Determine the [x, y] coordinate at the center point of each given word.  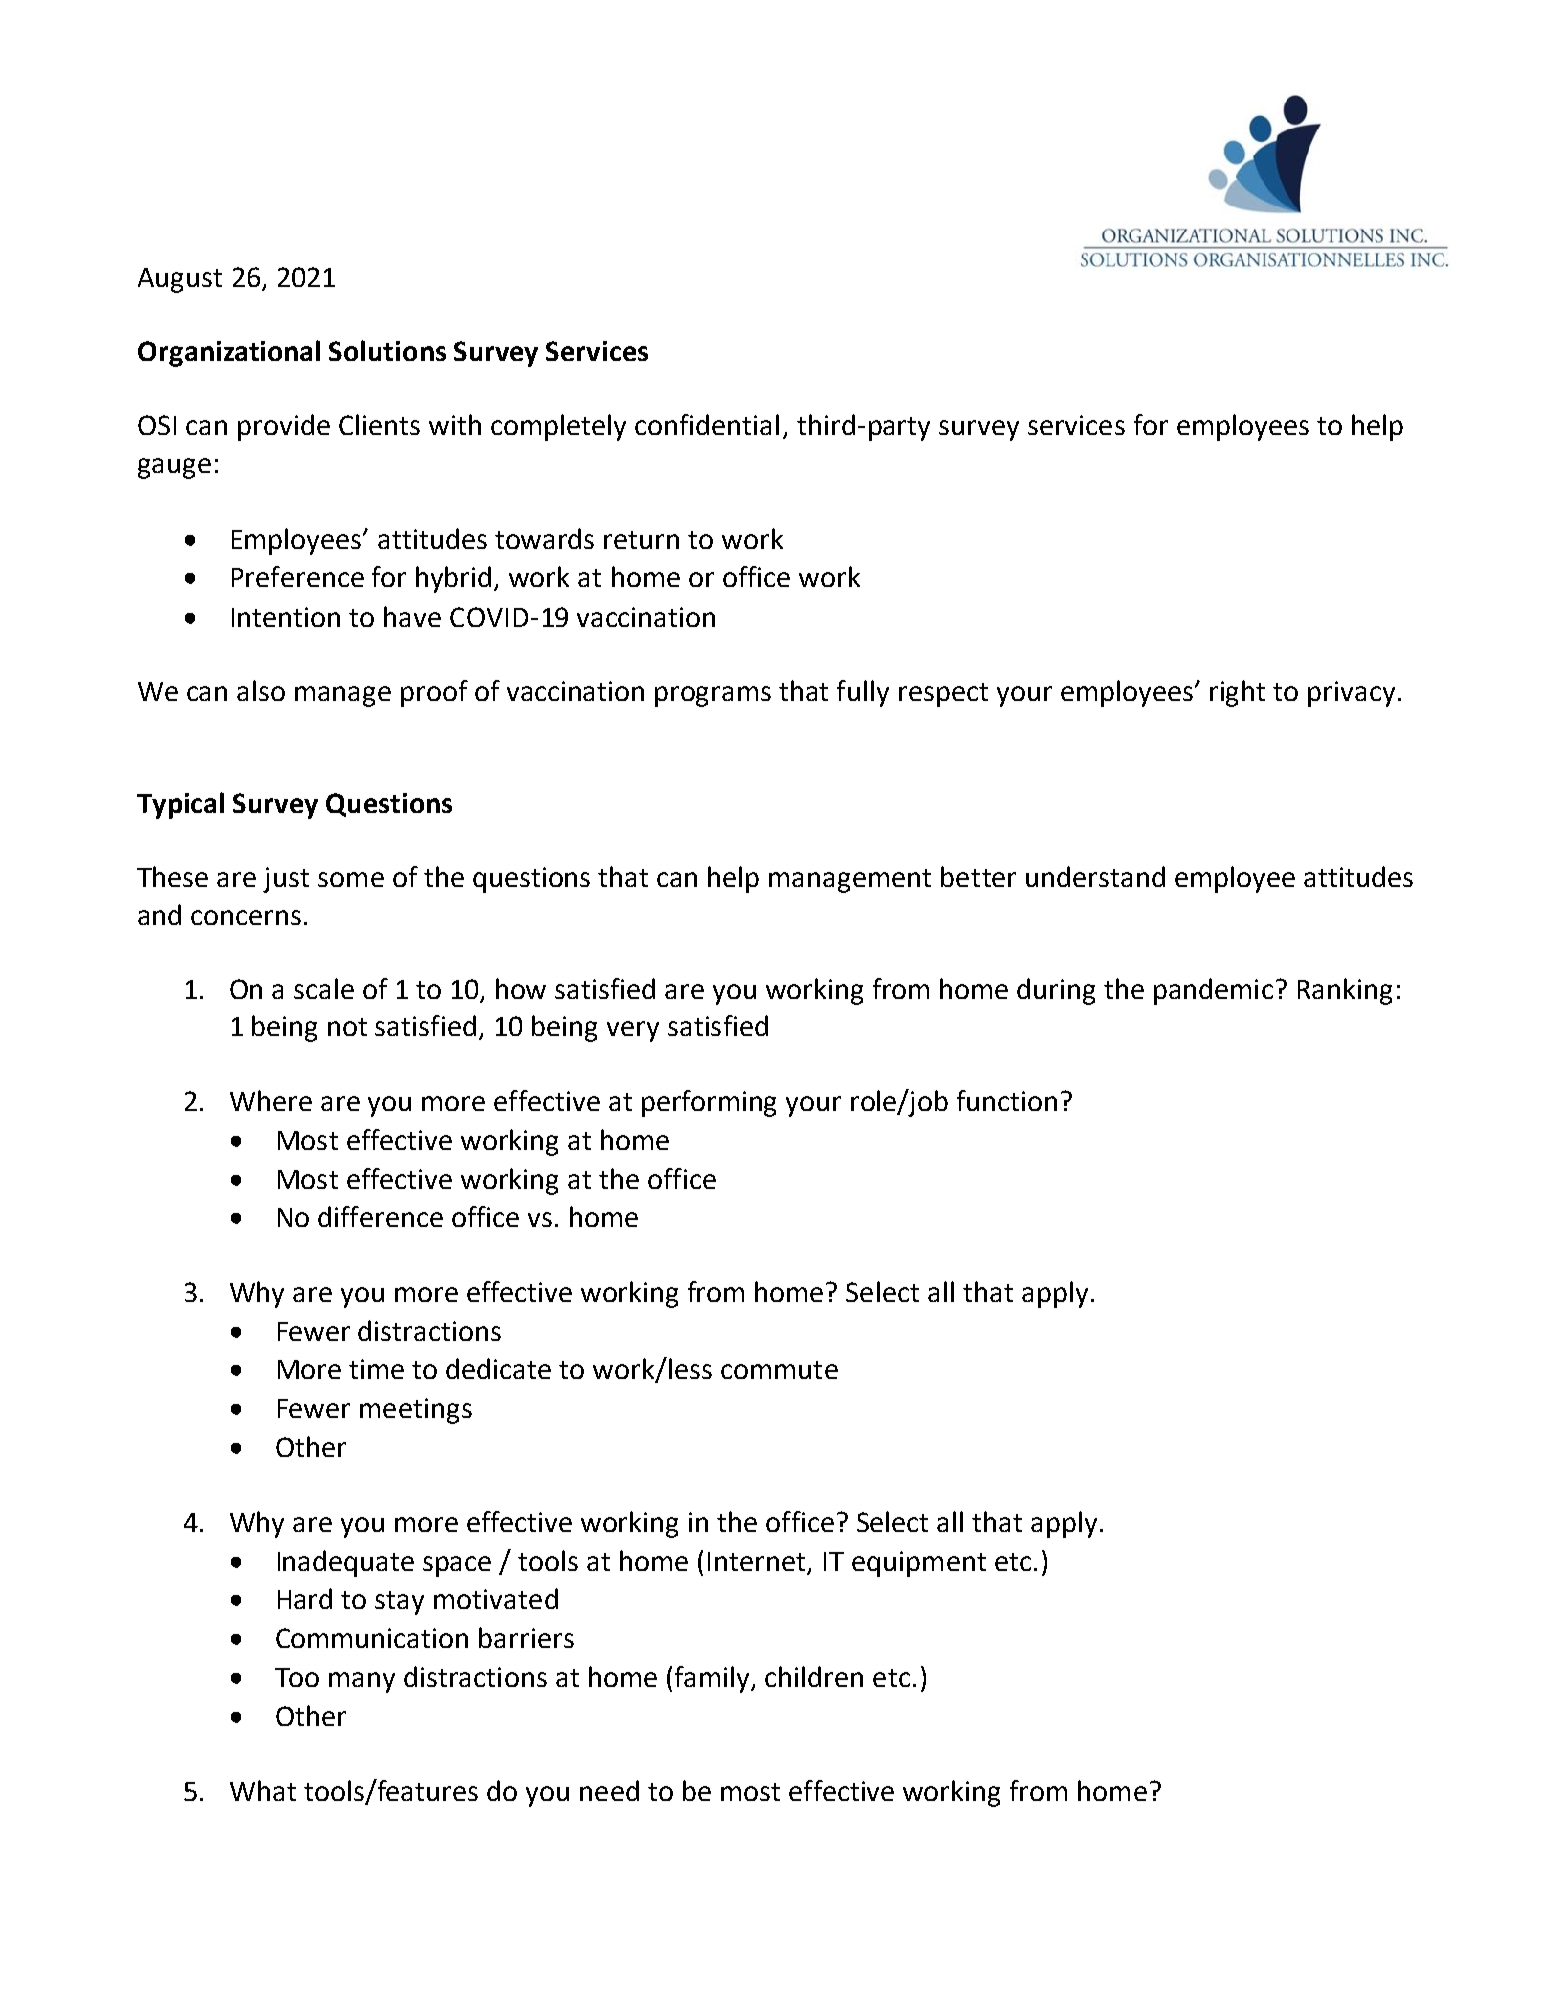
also [261, 690]
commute [779, 1370]
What [263, 1790]
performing [709, 1103]
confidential [707, 424]
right [1237, 693]
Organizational [229, 353]
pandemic [1213, 991]
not [347, 1027]
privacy [1351, 694]
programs [713, 696]
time [376, 1369]
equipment [919, 1564]
